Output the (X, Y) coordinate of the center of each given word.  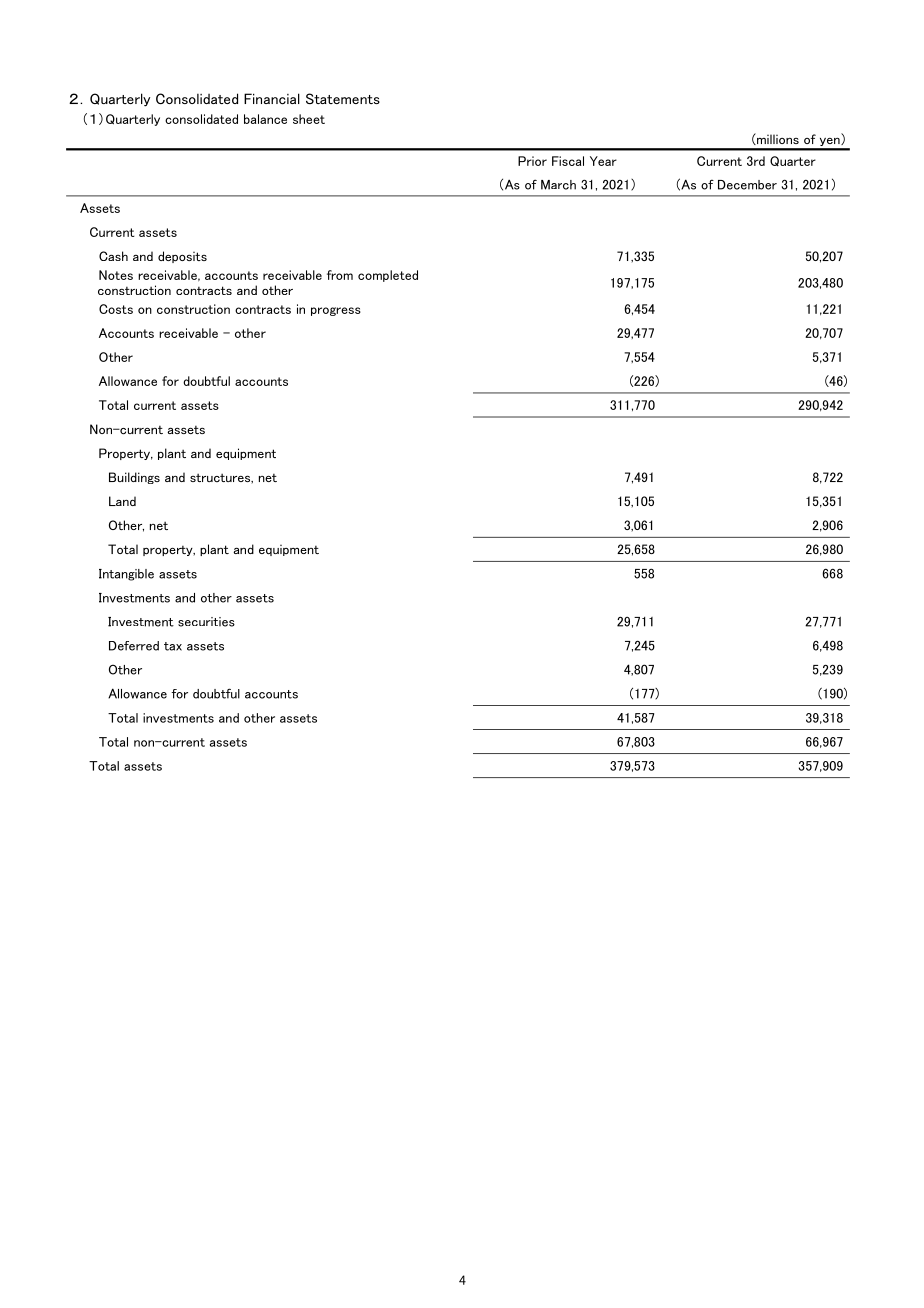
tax (173, 646)
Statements (343, 98)
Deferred (134, 646)
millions (777, 139)
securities (206, 622)
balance (265, 119)
